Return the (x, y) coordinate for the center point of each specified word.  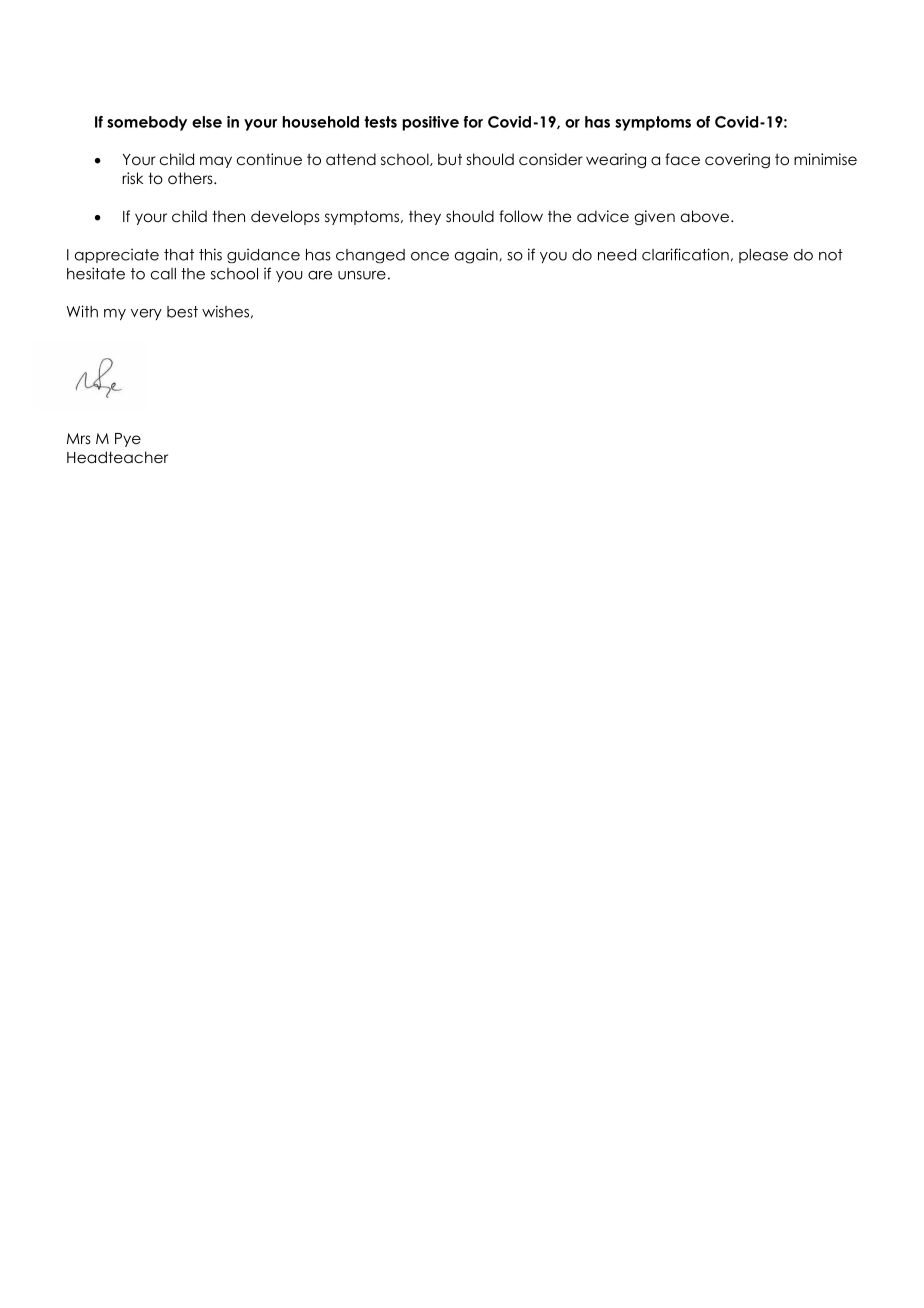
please (763, 256)
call (163, 274)
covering (737, 161)
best (182, 312)
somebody (147, 123)
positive (430, 123)
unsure (362, 275)
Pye (128, 440)
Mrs (79, 438)
